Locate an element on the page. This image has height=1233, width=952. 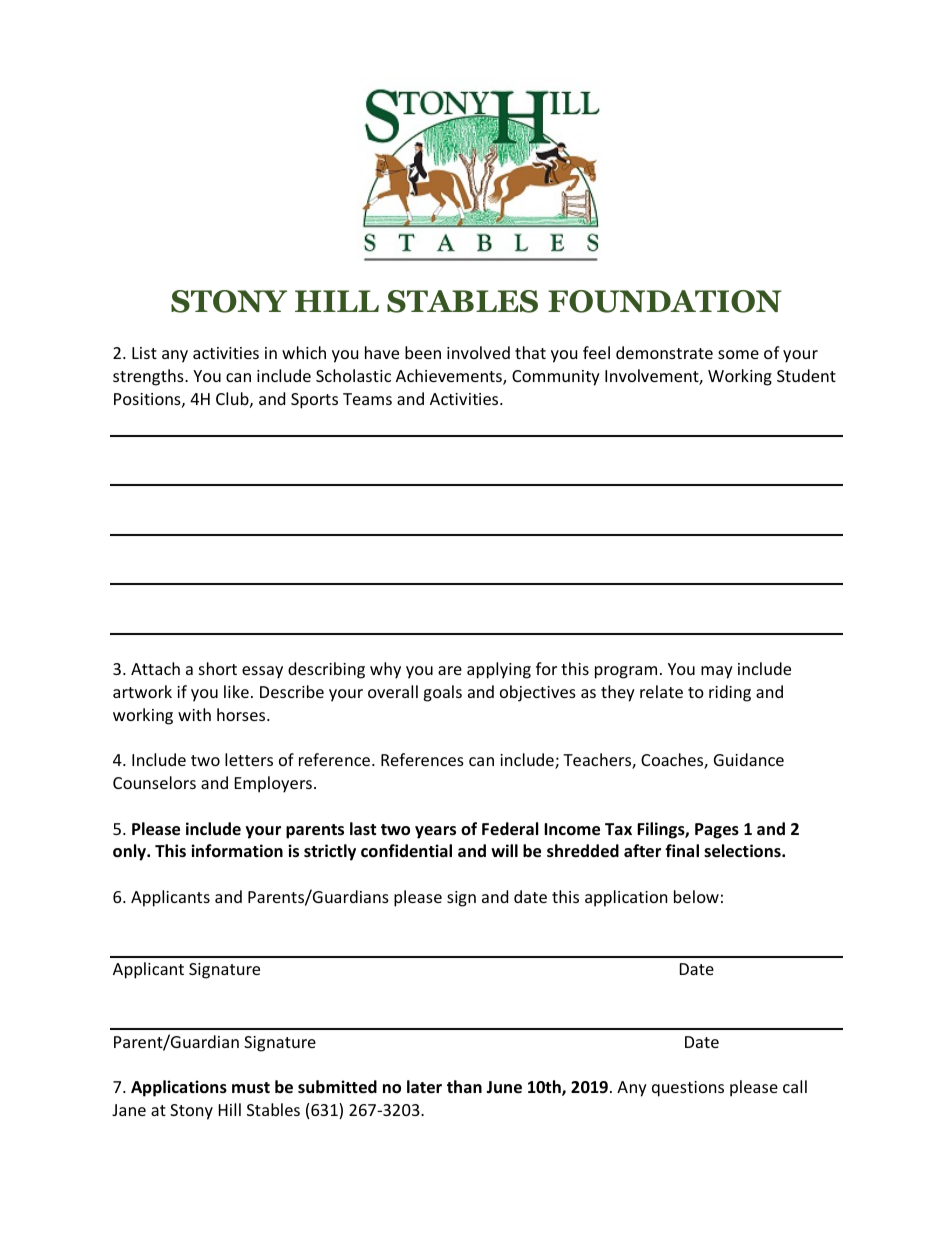
some is located at coordinates (738, 354).
